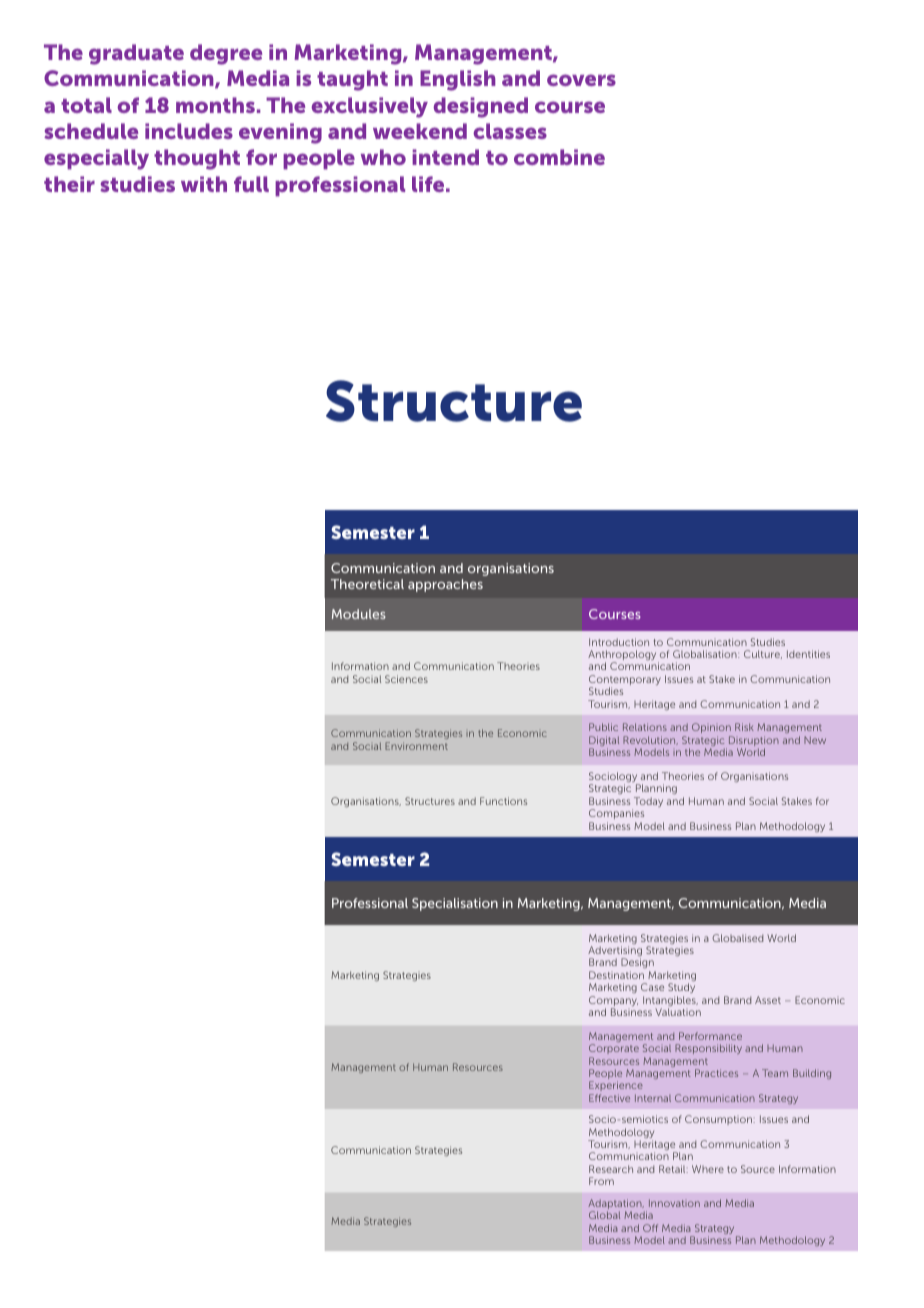 Image resolution: width=924 pixels, height=1308 pixels. Describe the element at coordinates (457, 80) in the image. I see `English` at that location.
